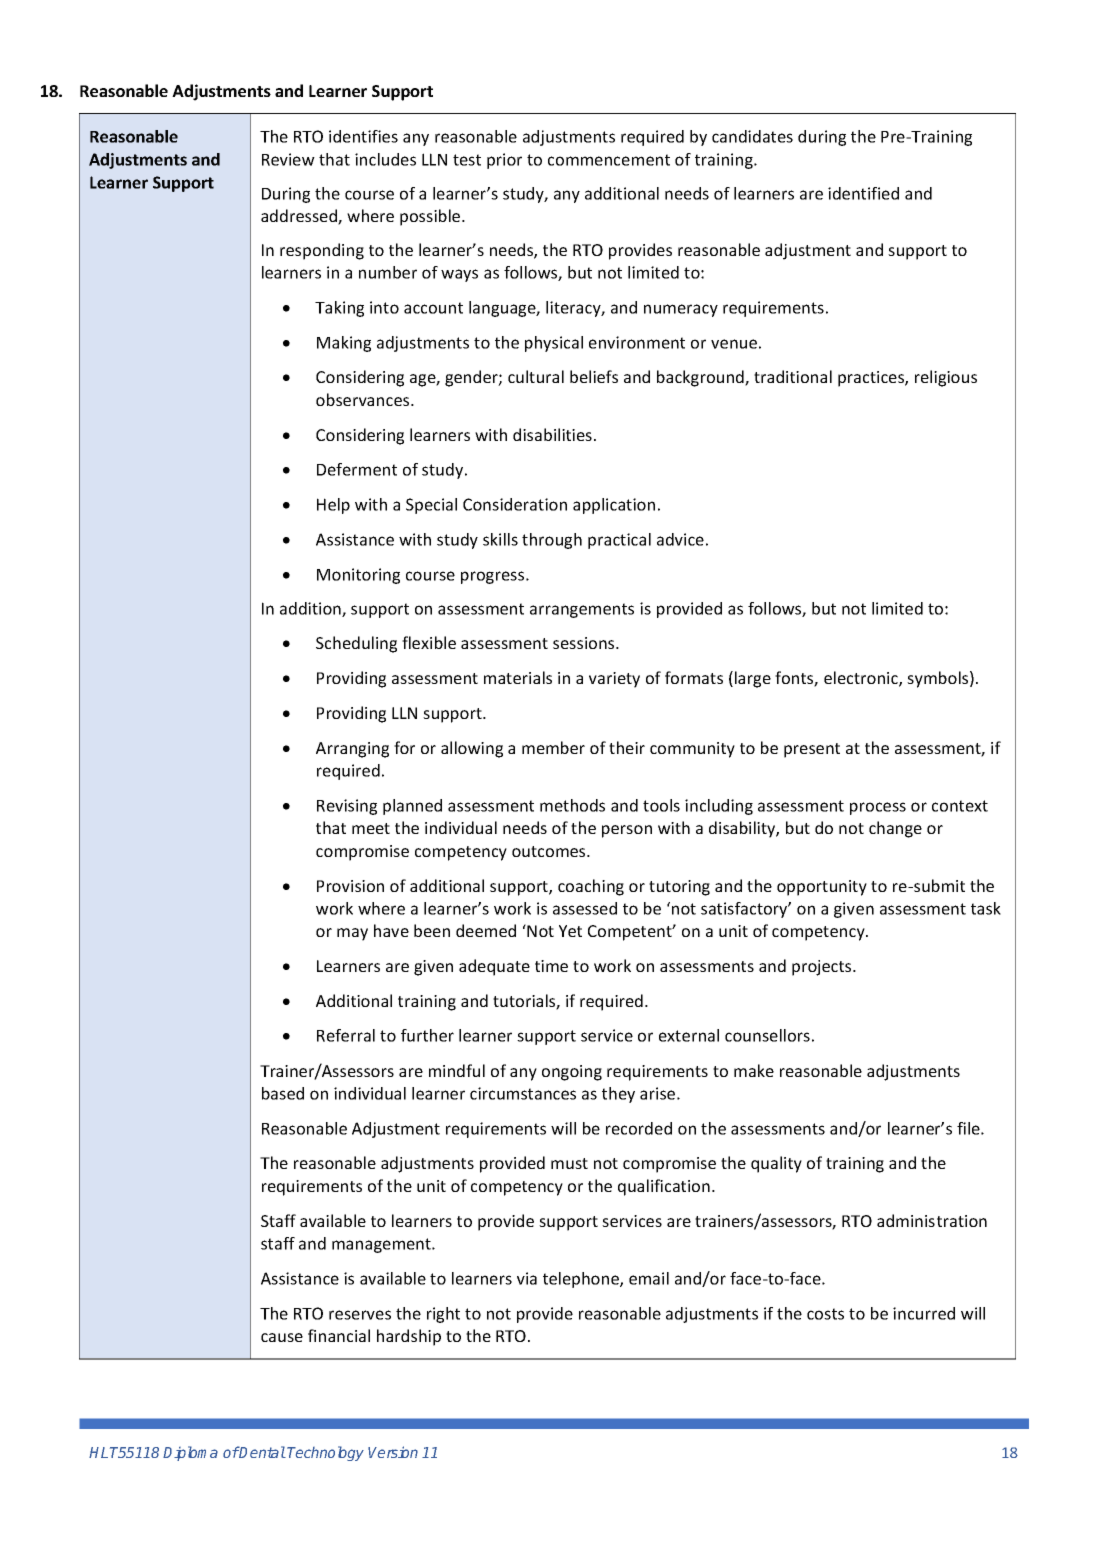  What do you see at coordinates (333, 506) in the page?
I see `Help` at bounding box center [333, 506].
